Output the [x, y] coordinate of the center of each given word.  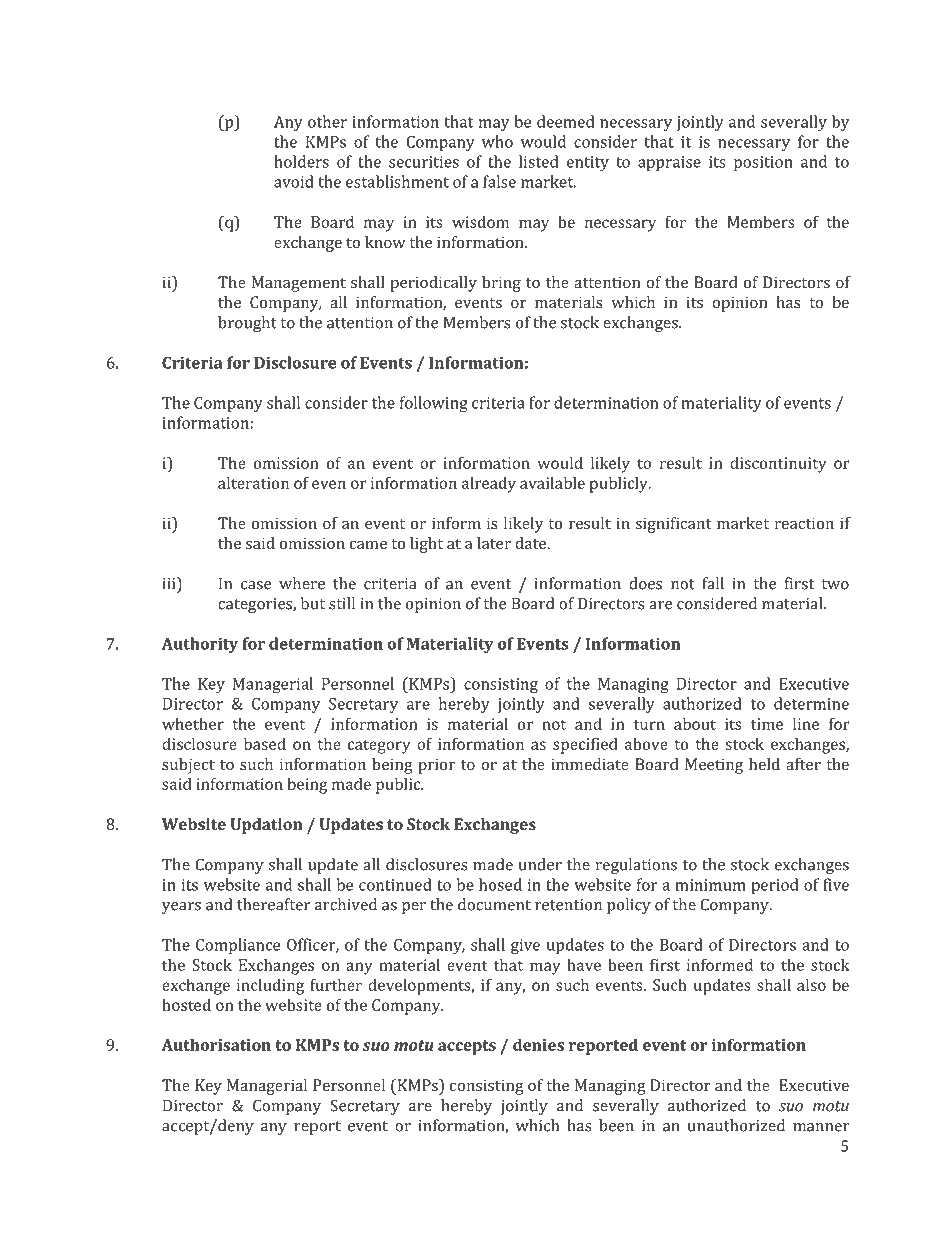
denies [538, 1044]
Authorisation [216, 1044]
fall [713, 583]
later [494, 543]
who [497, 141]
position [763, 163]
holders [301, 161]
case [256, 585]
